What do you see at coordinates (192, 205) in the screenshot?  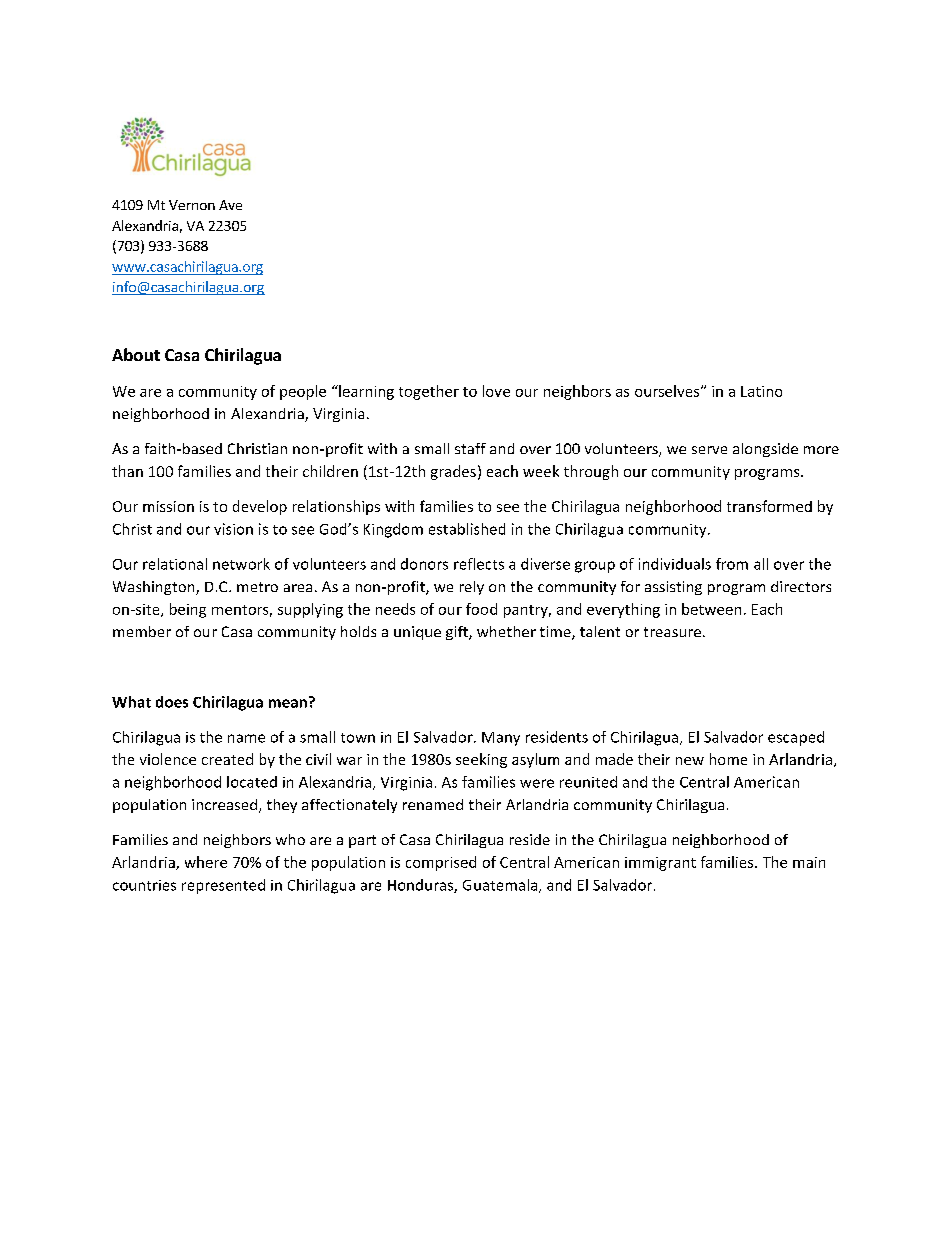 I see `Vernon` at bounding box center [192, 205].
